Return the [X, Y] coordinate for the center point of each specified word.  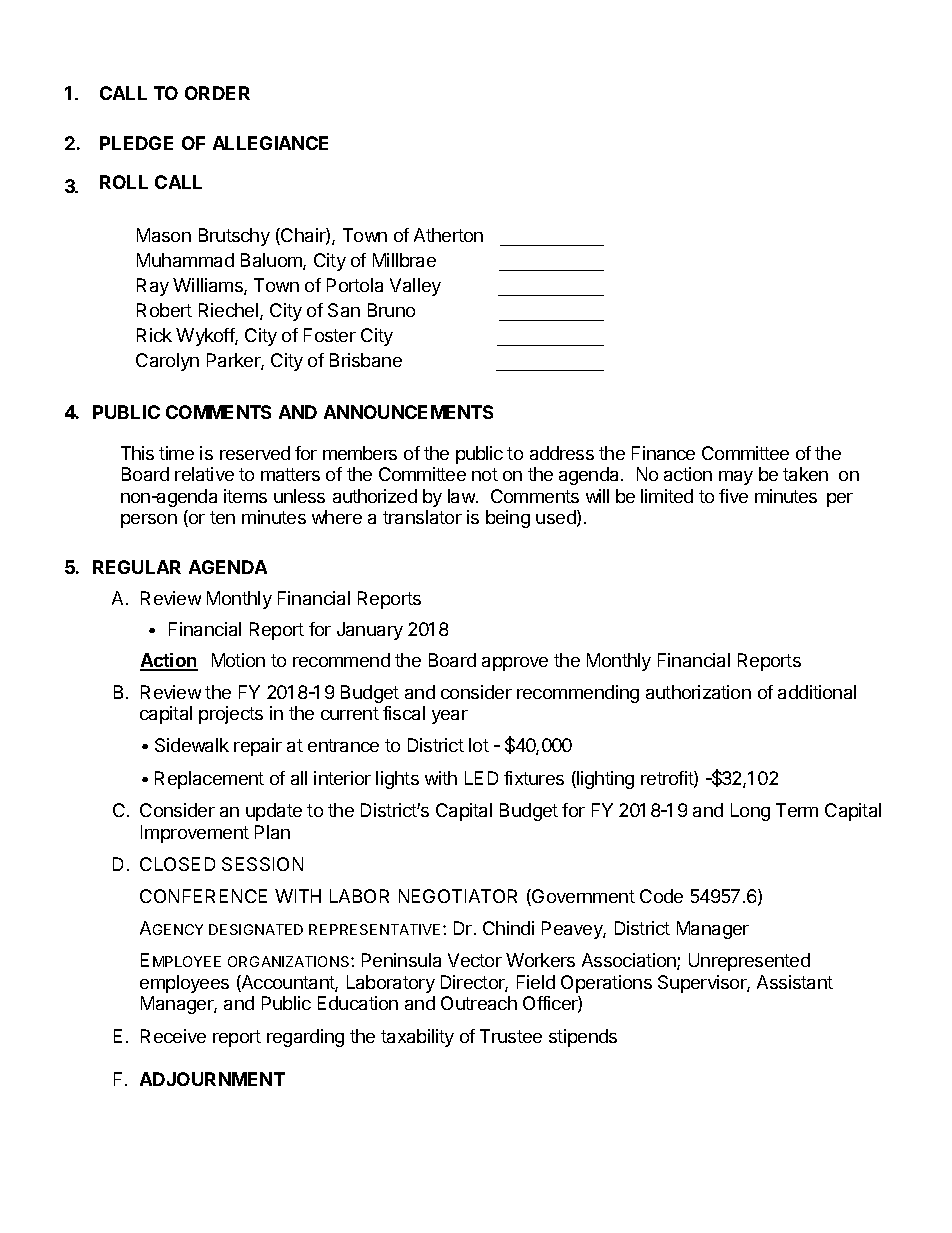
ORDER [217, 93]
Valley [415, 287]
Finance [663, 453]
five [733, 496]
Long [750, 812]
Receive [173, 1036]
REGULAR [137, 567]
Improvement [195, 834]
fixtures [534, 778]
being [508, 519]
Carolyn [167, 362]
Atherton [448, 235]
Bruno [391, 310]
